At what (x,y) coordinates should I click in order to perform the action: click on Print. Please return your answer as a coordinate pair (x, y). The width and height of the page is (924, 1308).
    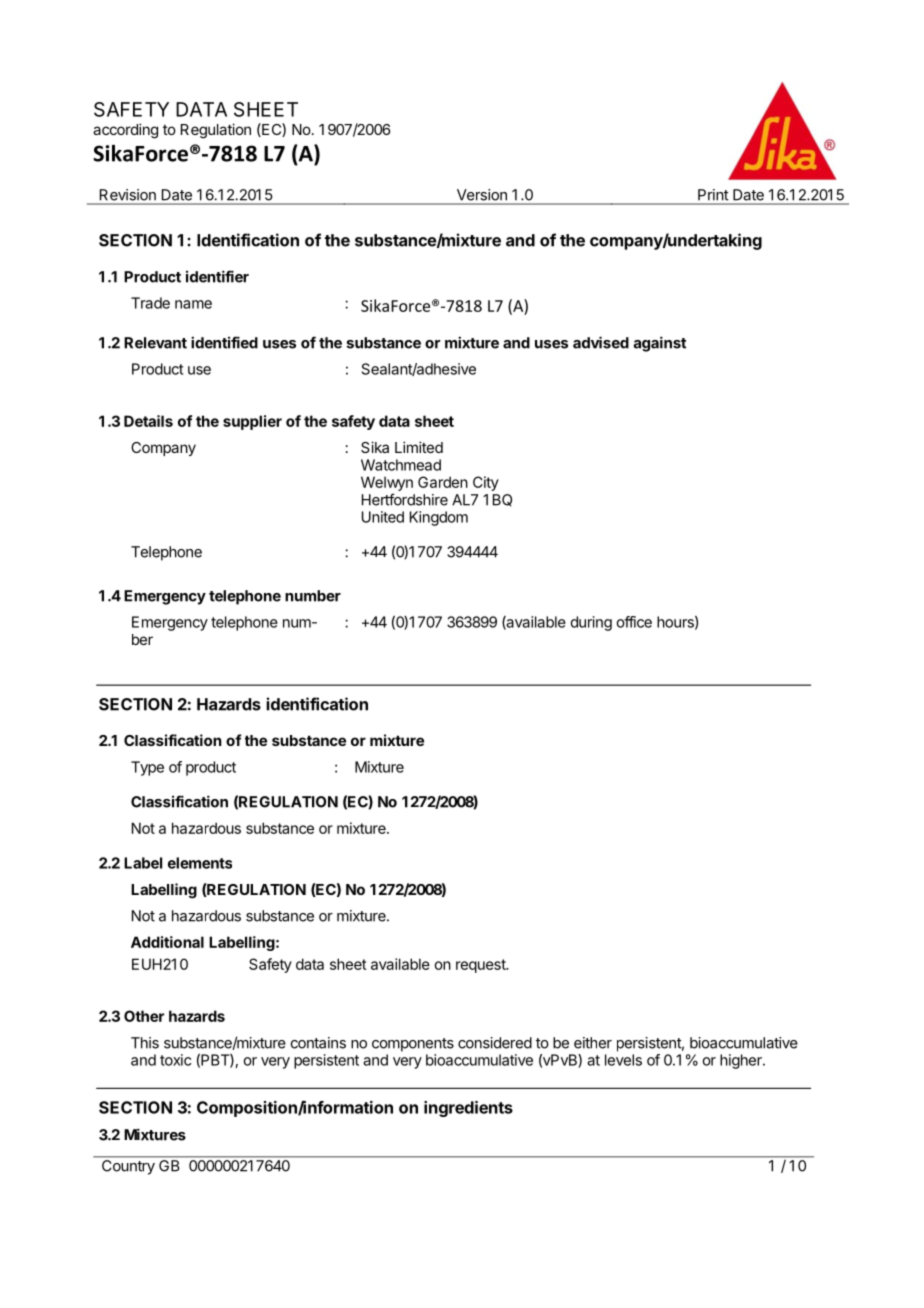
    Looking at the image, I should click on (713, 194).
